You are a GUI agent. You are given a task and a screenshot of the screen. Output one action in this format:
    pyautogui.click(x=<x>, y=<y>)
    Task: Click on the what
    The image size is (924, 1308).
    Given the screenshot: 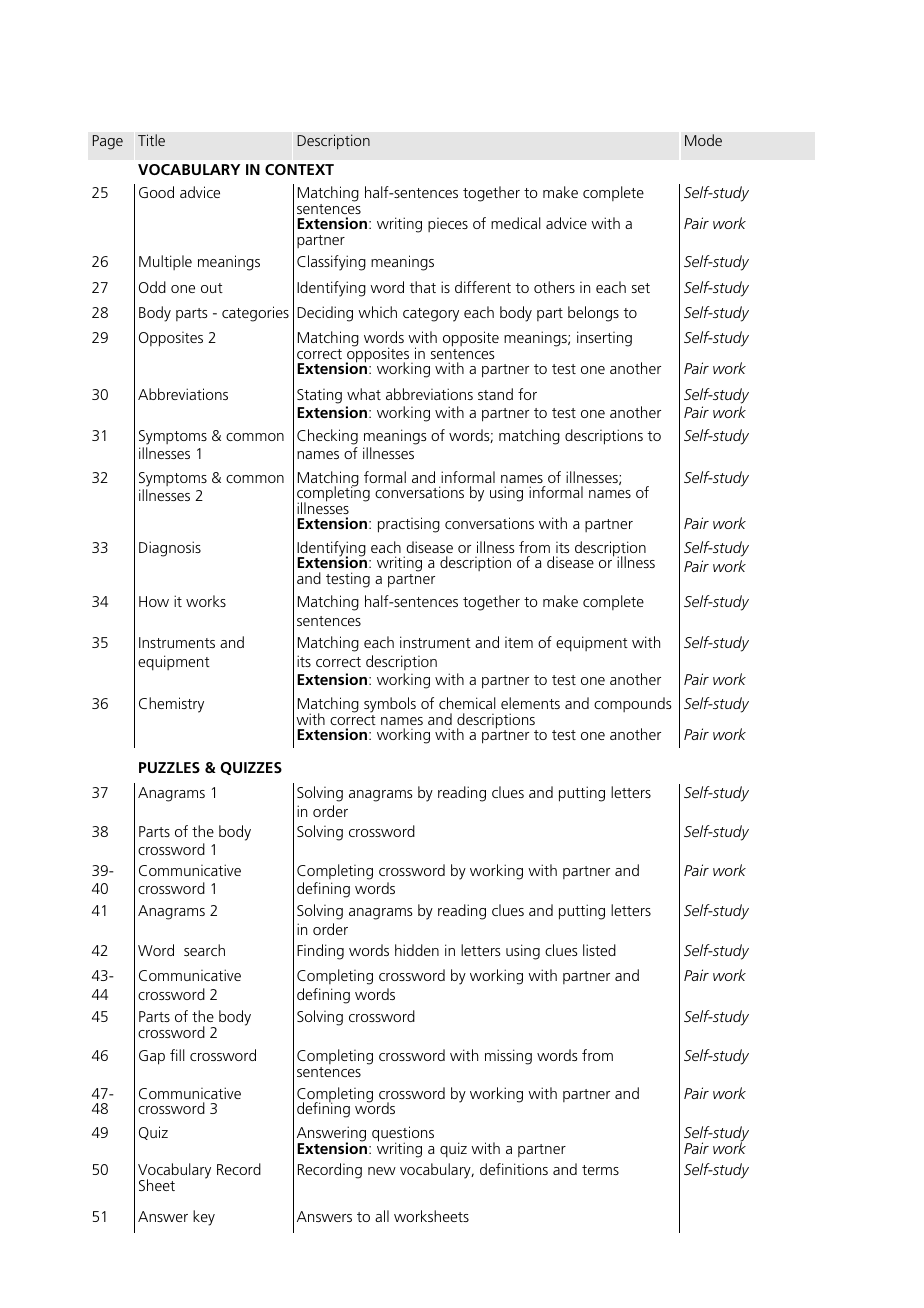 What is the action you would take?
    pyautogui.click(x=364, y=394)
